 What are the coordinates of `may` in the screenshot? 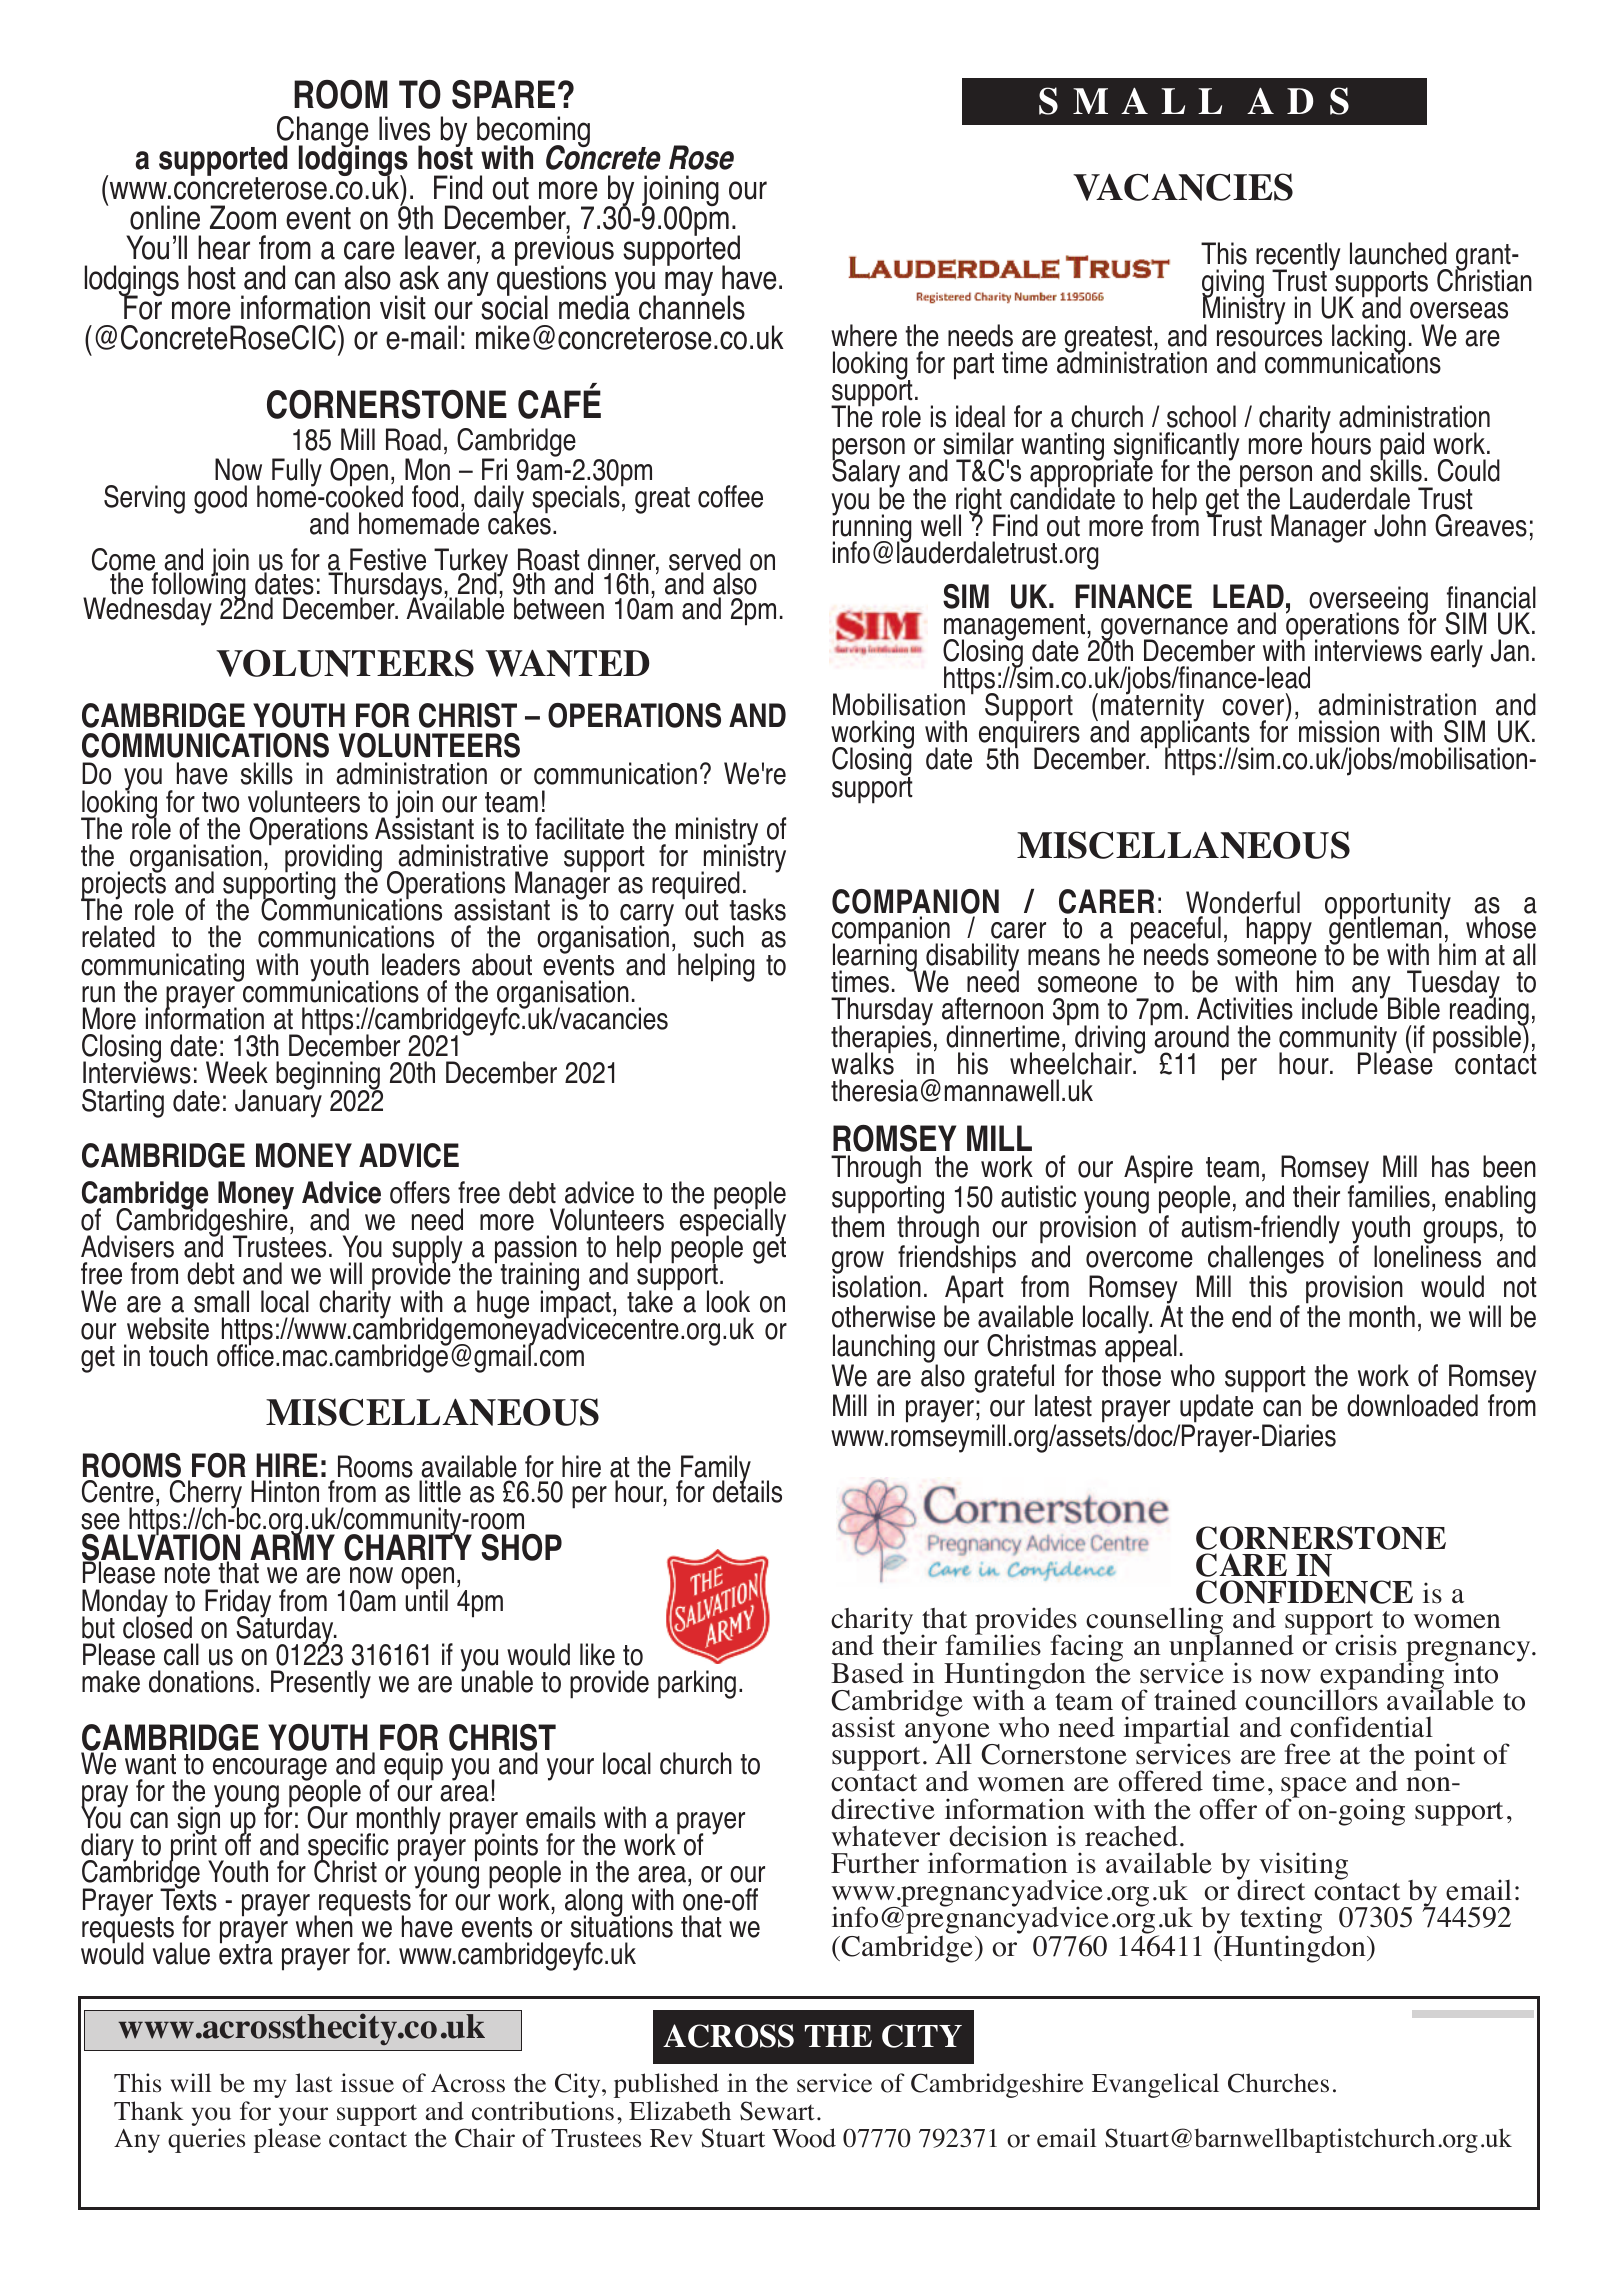 It's located at (689, 283).
